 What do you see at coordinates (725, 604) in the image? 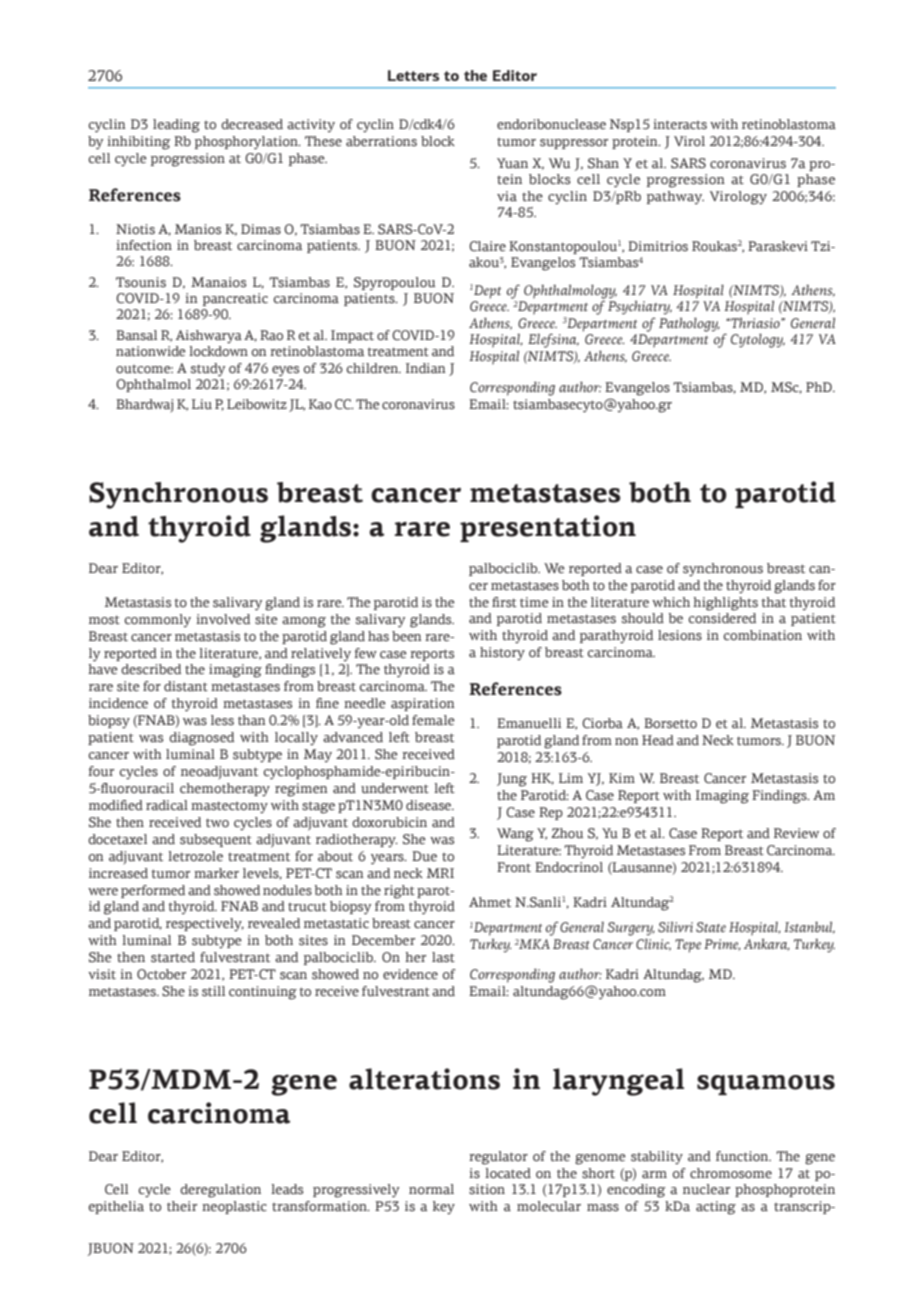
I see `highlights` at bounding box center [725, 604].
